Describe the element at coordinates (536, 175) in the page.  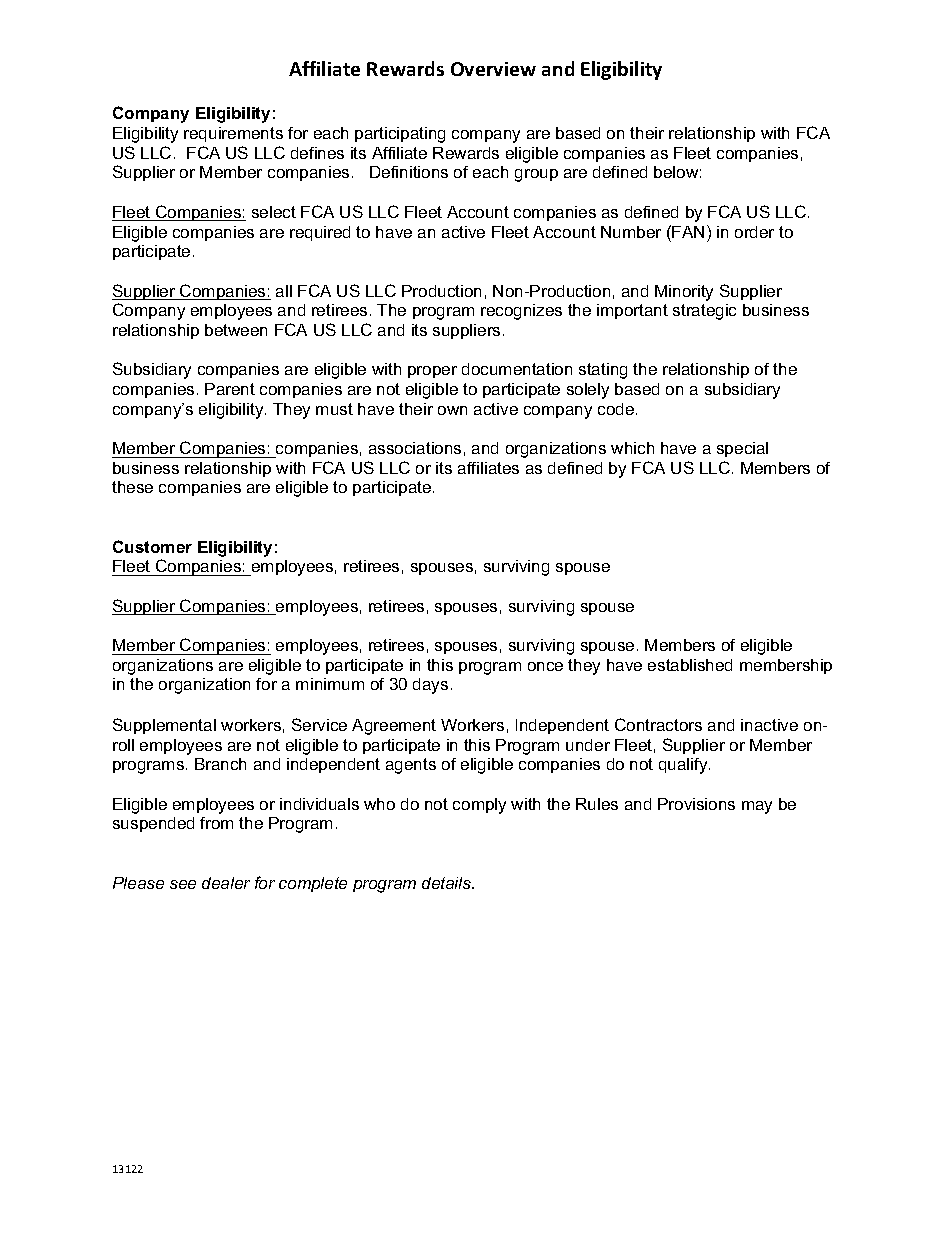
I see `group` at that location.
